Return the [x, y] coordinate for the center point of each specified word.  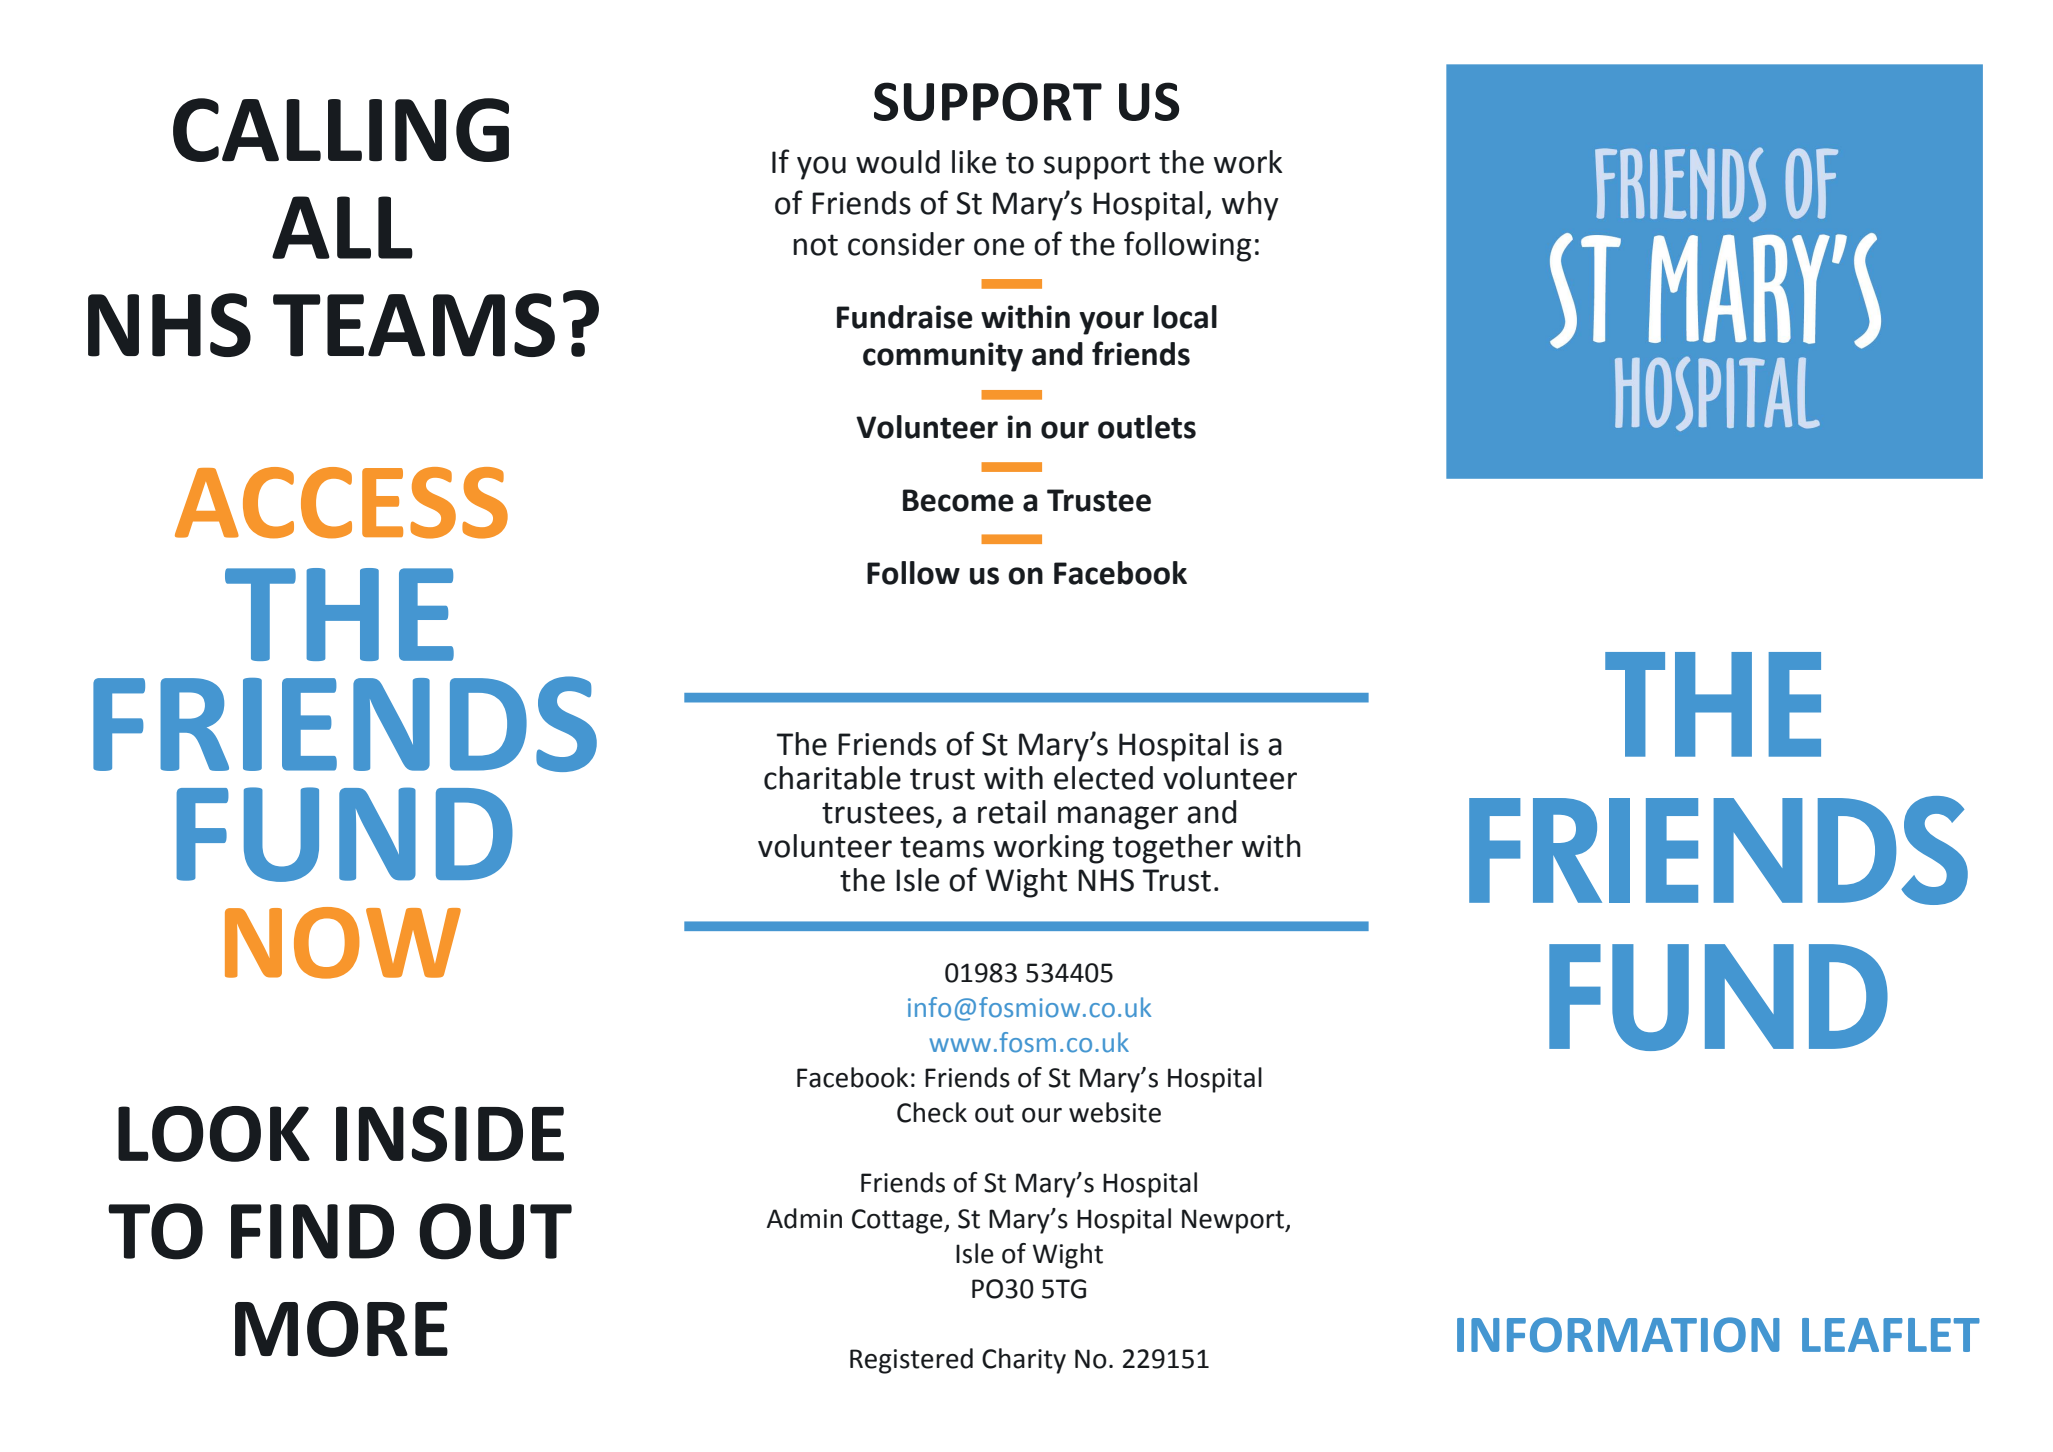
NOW [343, 943]
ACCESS [341, 503]
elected [1103, 778]
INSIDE [450, 1134]
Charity [1024, 1361]
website [1115, 1112]
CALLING [341, 130]
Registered [911, 1361]
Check [932, 1112]
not [815, 245]
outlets [1147, 427]
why [1250, 206]
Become [958, 500]
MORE [341, 1329]
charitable [832, 778]
